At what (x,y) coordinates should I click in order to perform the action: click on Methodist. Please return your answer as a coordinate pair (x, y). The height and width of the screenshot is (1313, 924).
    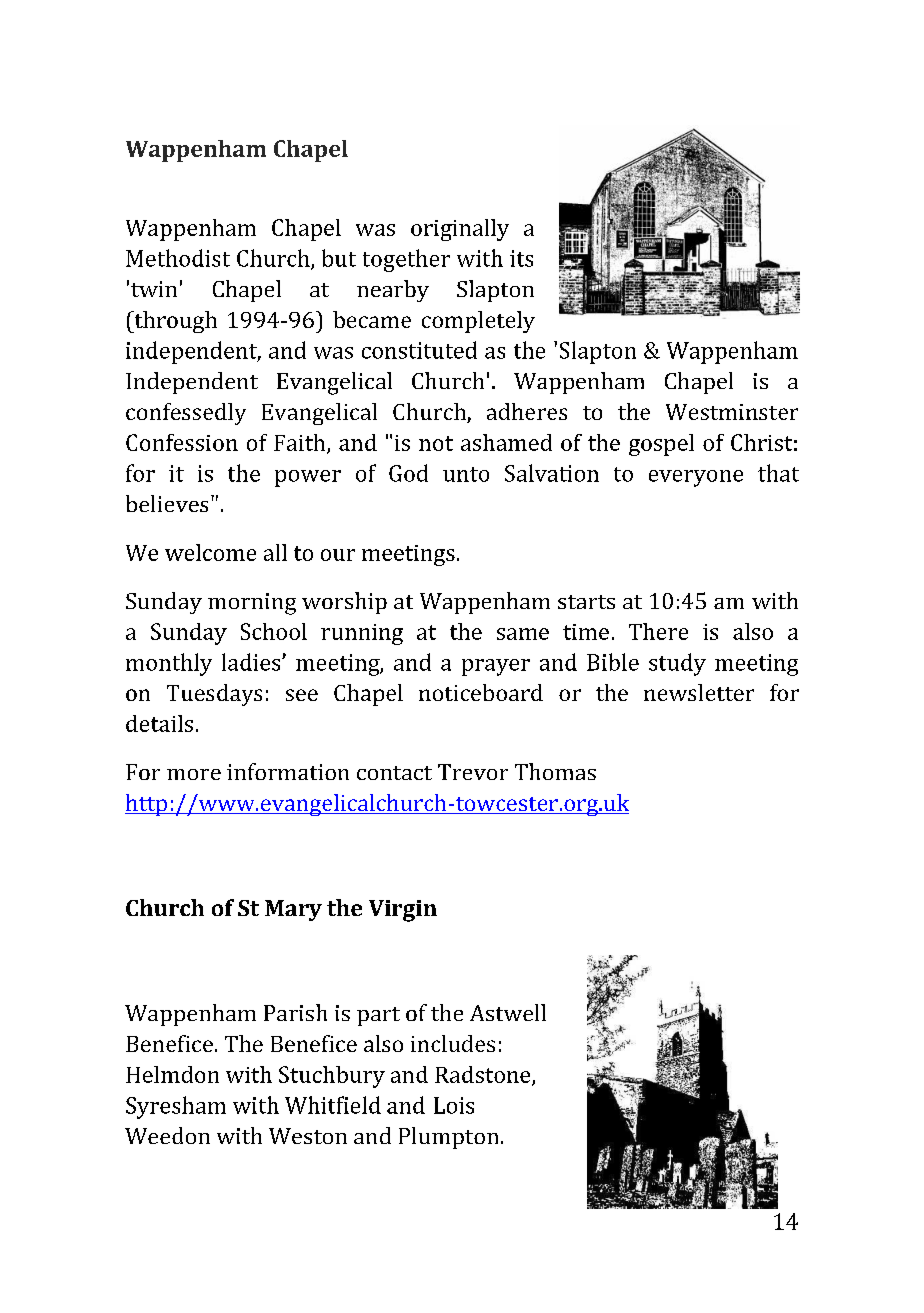
    Looking at the image, I should click on (178, 258).
